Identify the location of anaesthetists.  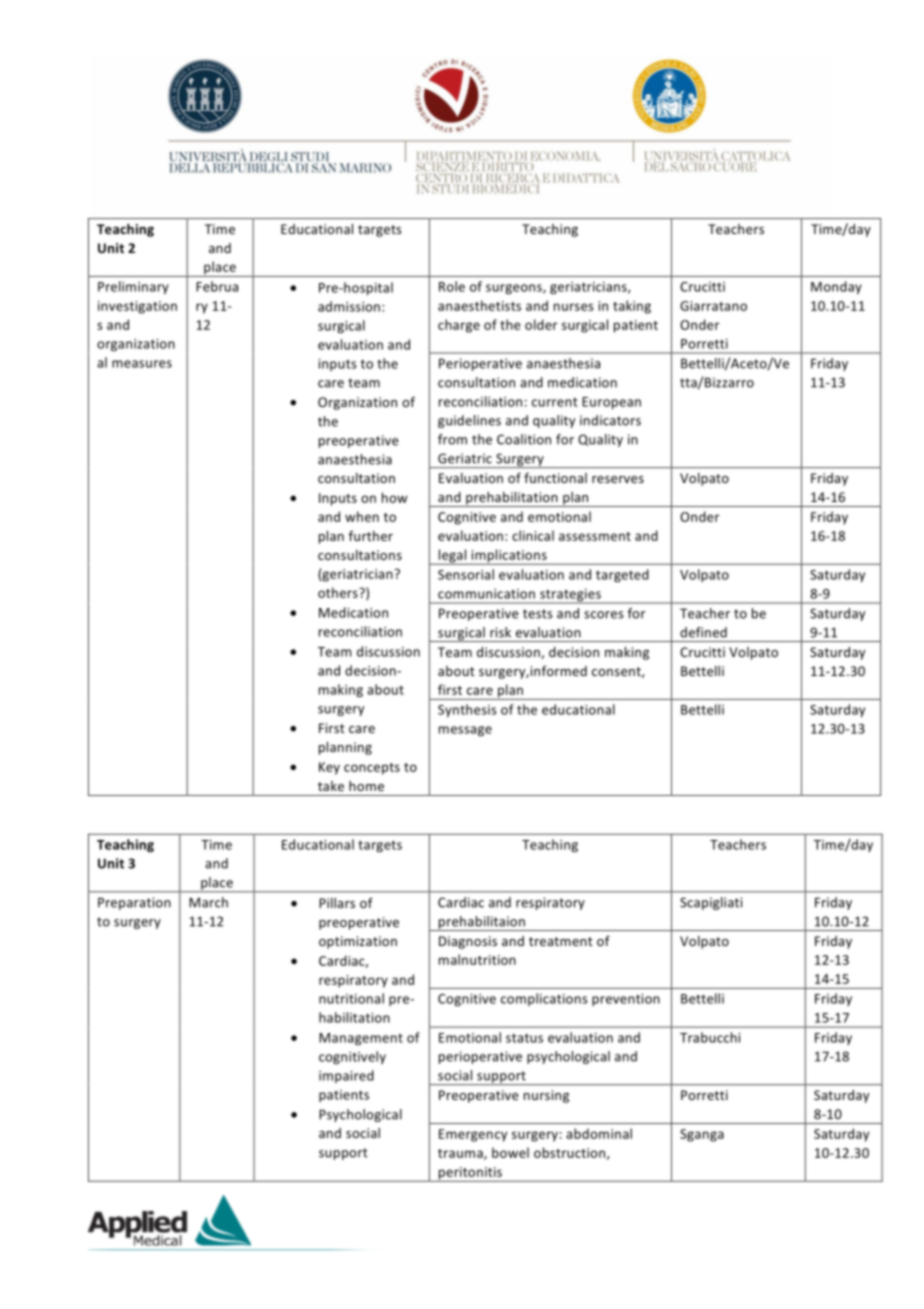
(479, 305).
